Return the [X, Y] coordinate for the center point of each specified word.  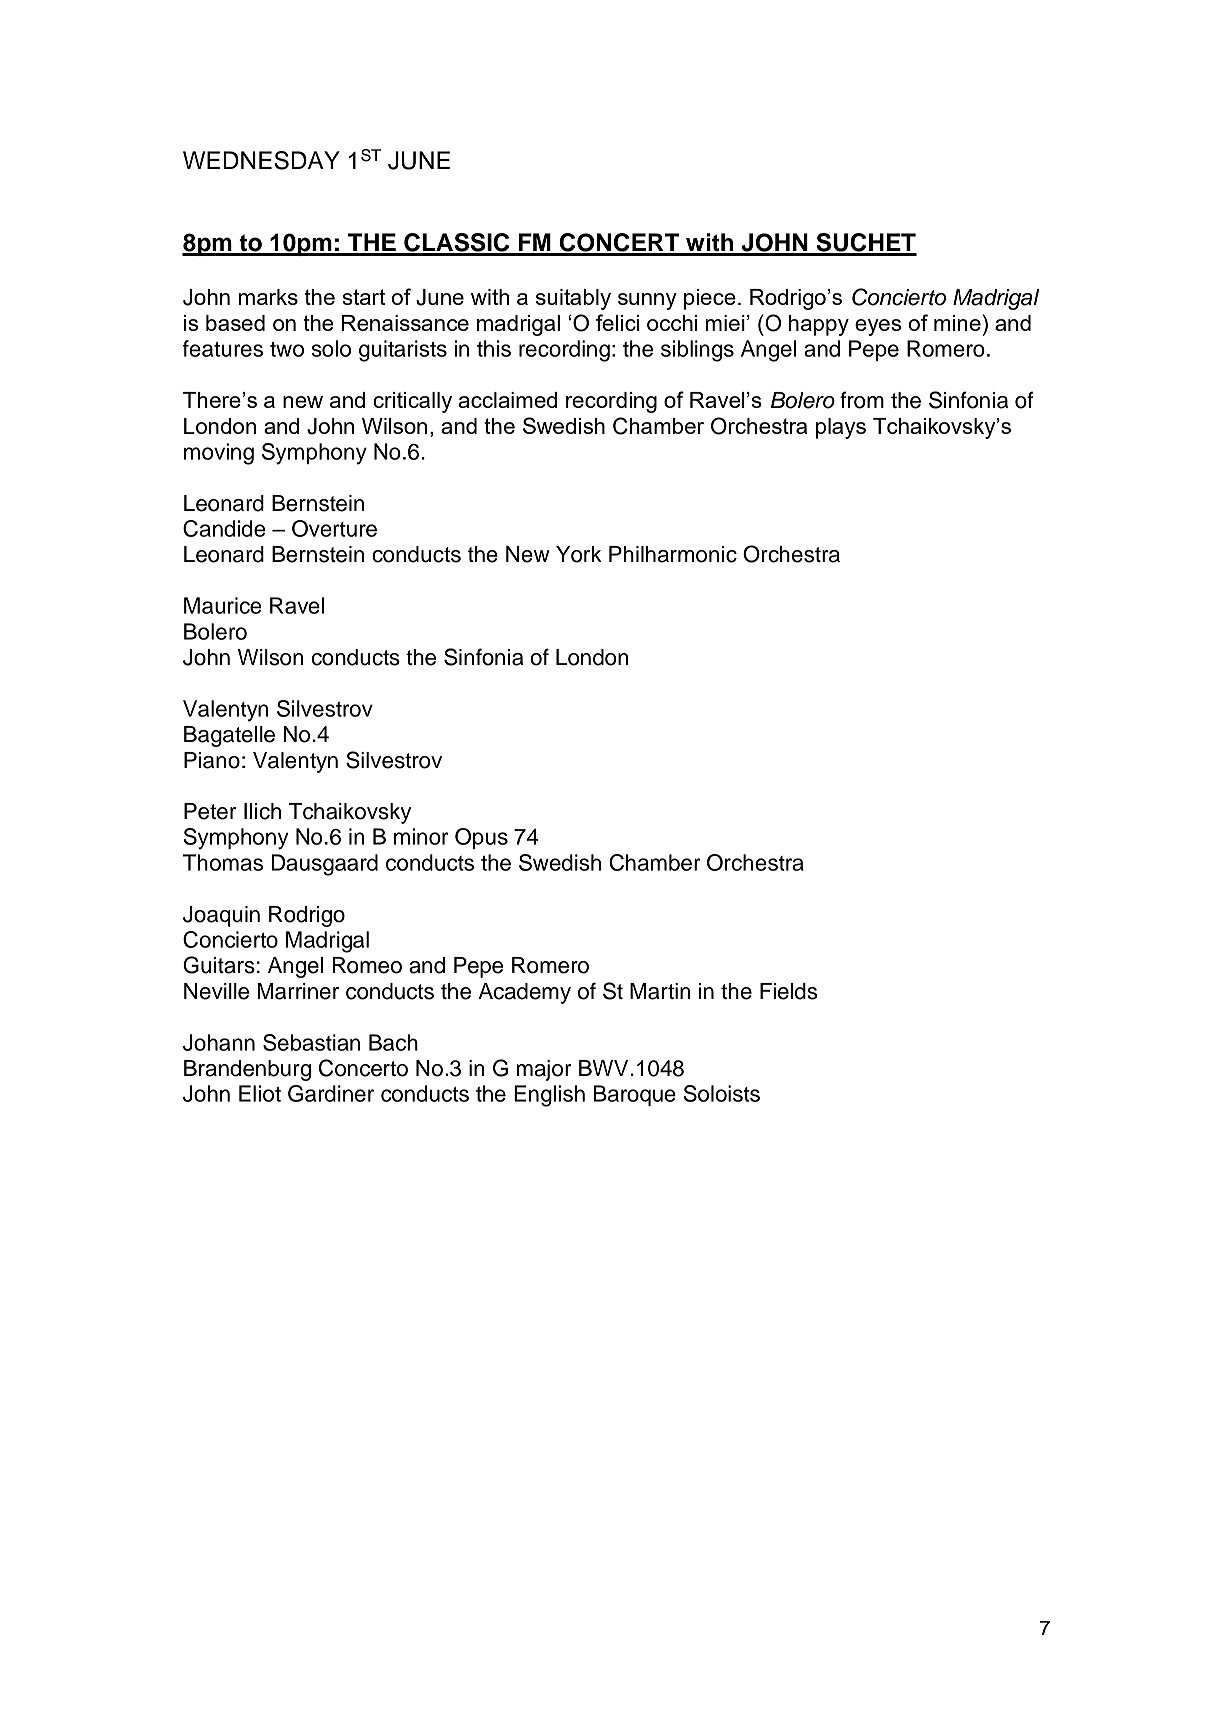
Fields [789, 991]
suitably [573, 299]
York [579, 554]
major [544, 1070]
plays [841, 428]
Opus [481, 838]
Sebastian [311, 1042]
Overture [334, 528]
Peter [210, 811]
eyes [878, 327]
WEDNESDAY [261, 160]
